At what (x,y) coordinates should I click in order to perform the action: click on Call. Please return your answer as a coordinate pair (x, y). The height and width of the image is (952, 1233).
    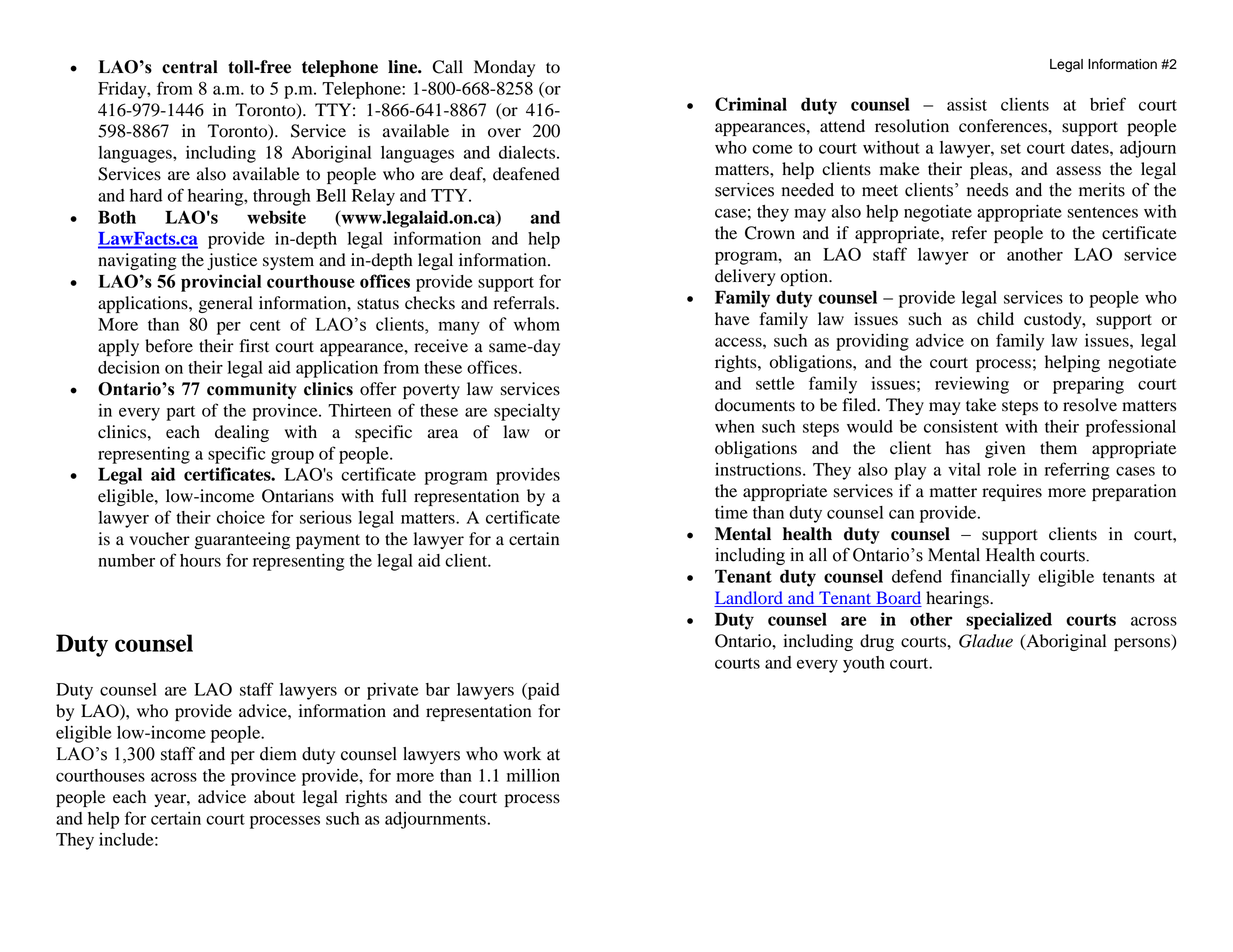
    Looking at the image, I should click on (447, 67).
